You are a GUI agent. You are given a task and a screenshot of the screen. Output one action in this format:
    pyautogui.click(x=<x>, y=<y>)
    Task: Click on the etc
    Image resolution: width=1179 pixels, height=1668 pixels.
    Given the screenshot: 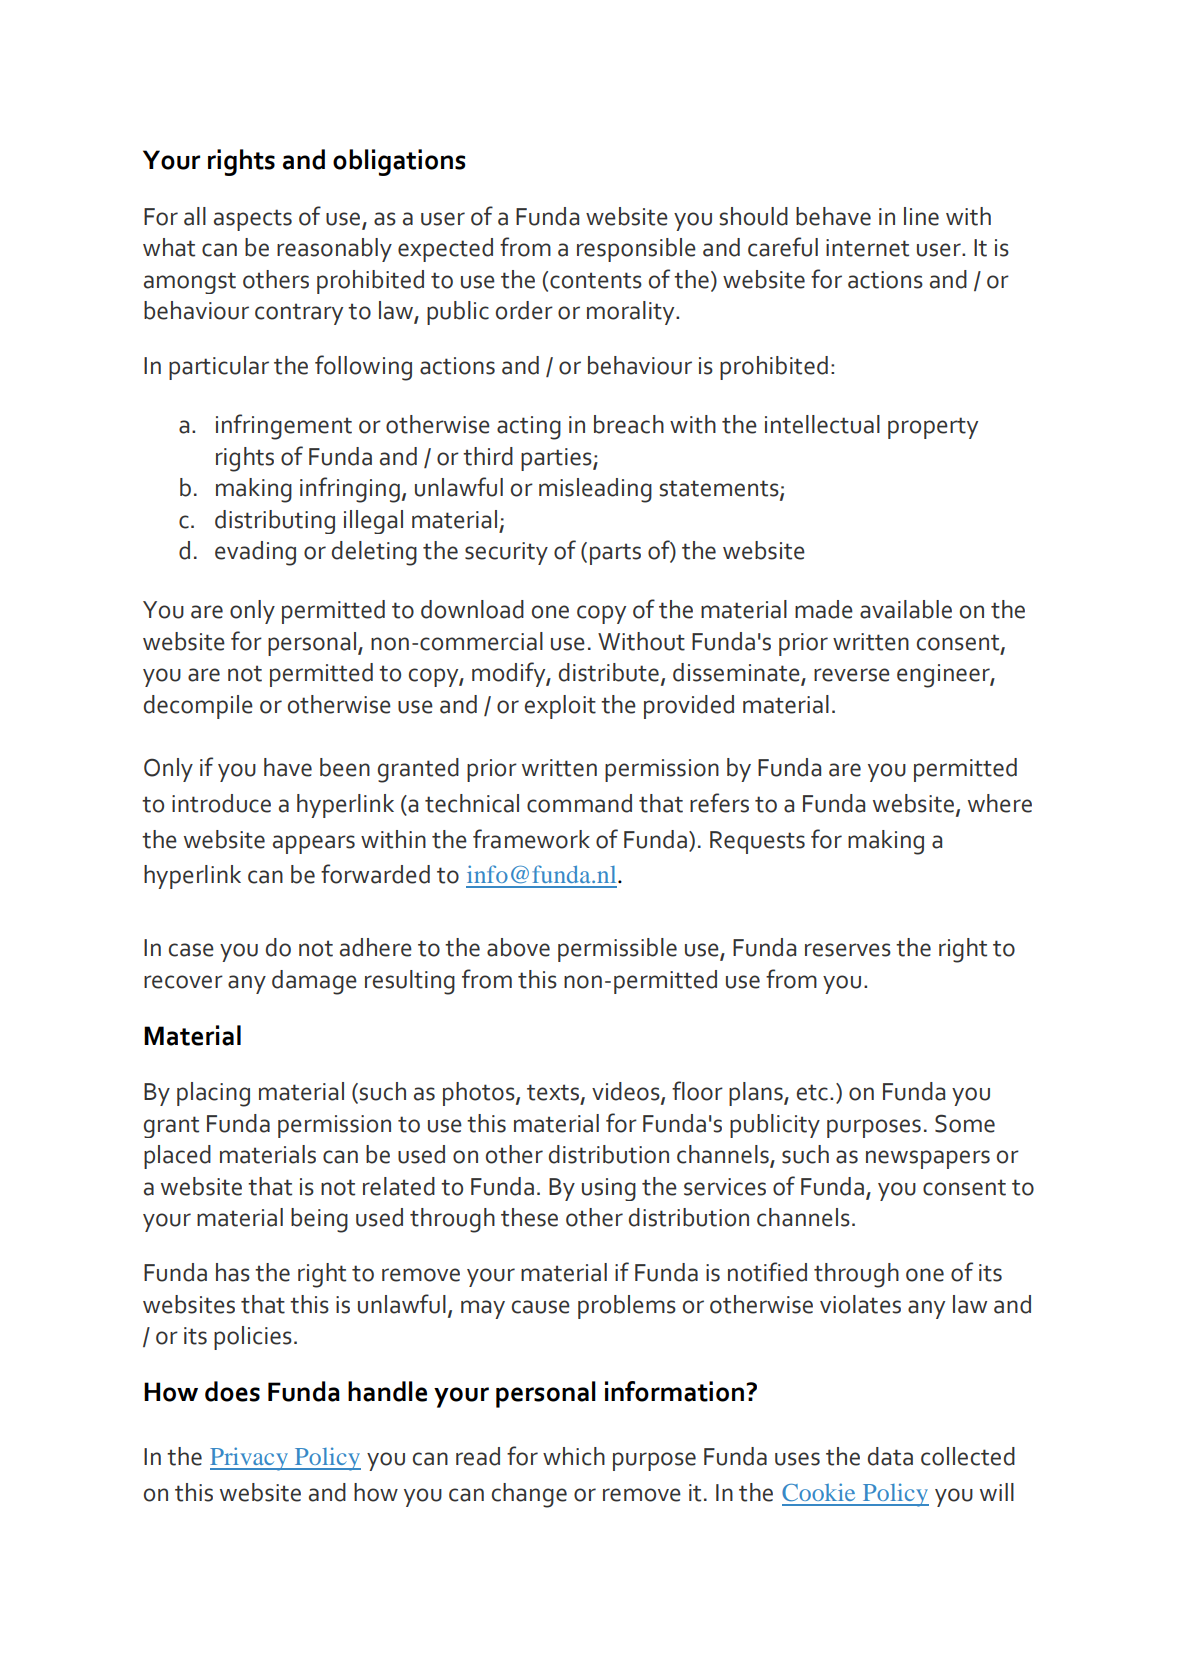 What is the action you would take?
    pyautogui.click(x=812, y=1092)
